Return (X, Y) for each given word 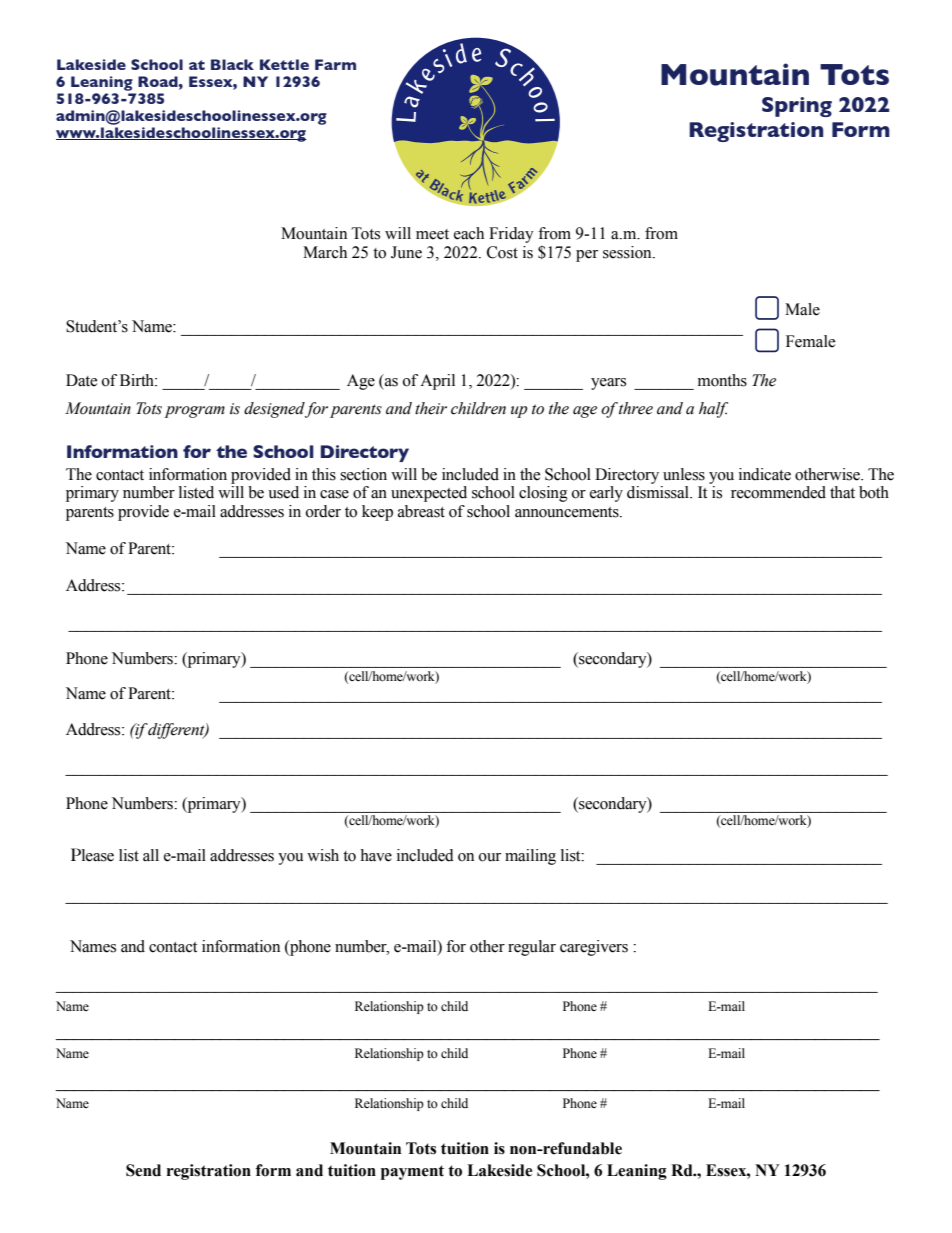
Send (143, 1170)
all (151, 855)
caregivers (594, 948)
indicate (765, 474)
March (325, 252)
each (469, 233)
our (490, 857)
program (195, 412)
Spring (797, 107)
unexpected (429, 494)
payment (412, 1172)
